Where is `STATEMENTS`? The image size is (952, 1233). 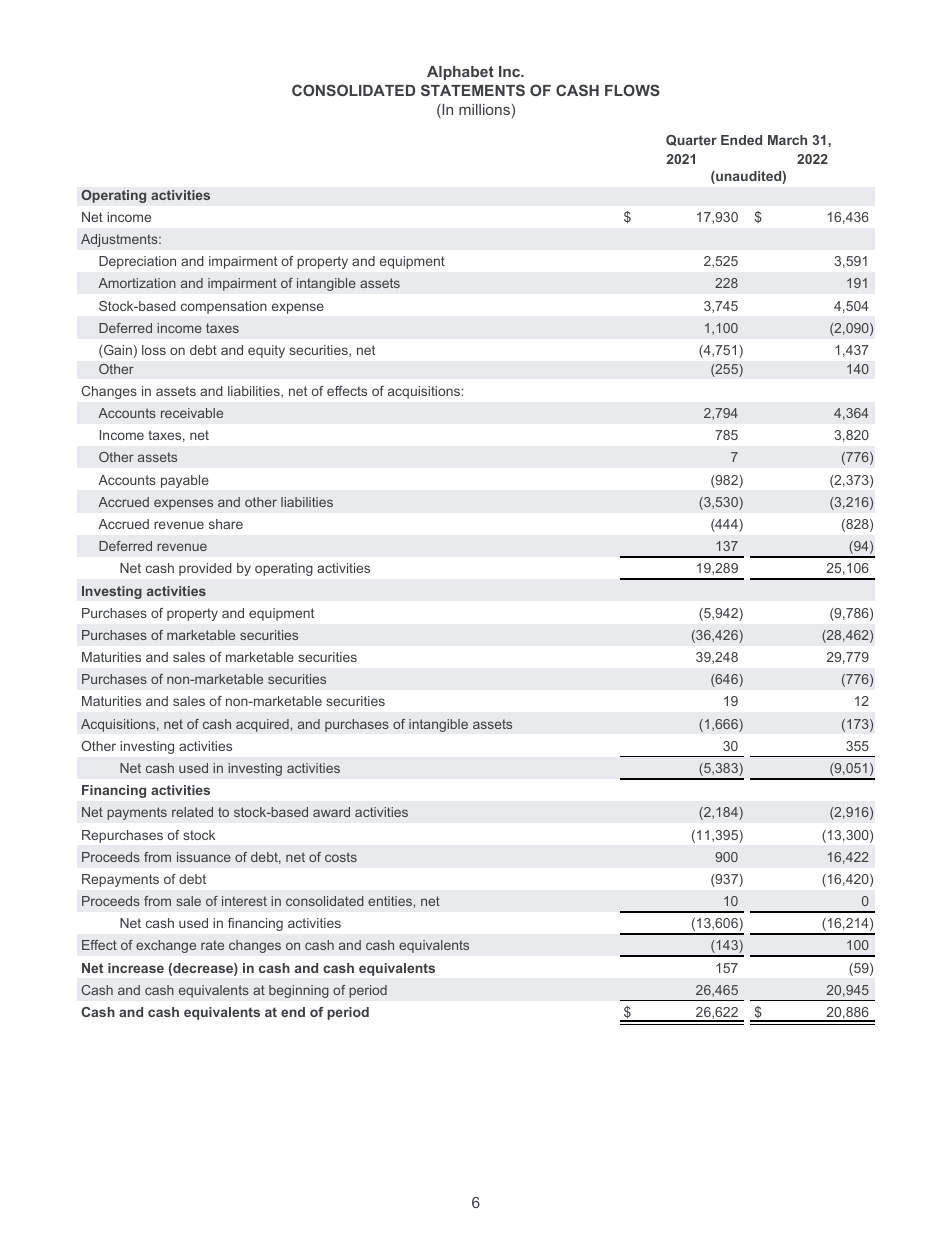
STATEMENTS is located at coordinates (473, 90).
